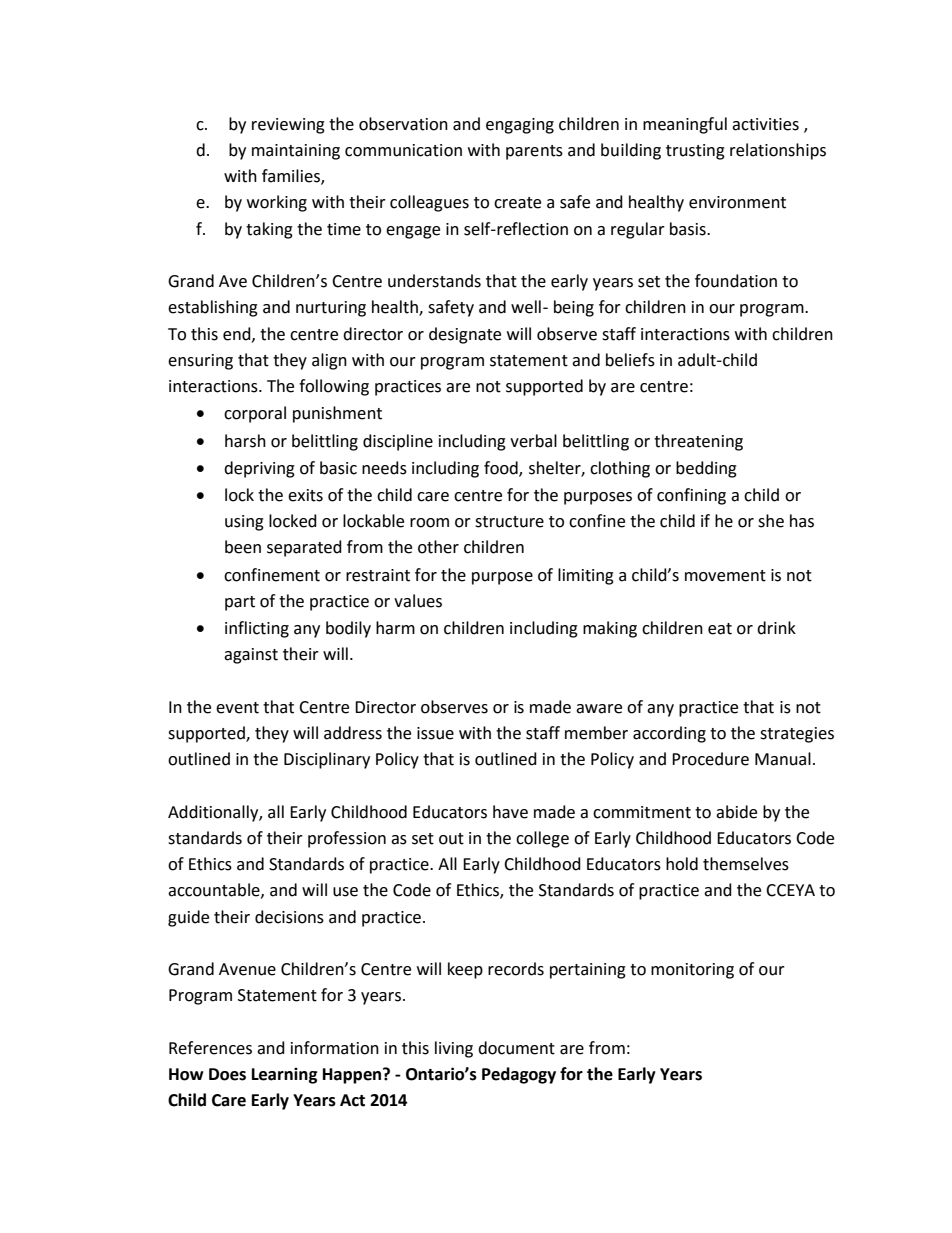 The height and width of the screenshot is (1233, 952). What do you see at coordinates (285, 1075) in the screenshot?
I see `Learning` at bounding box center [285, 1075].
